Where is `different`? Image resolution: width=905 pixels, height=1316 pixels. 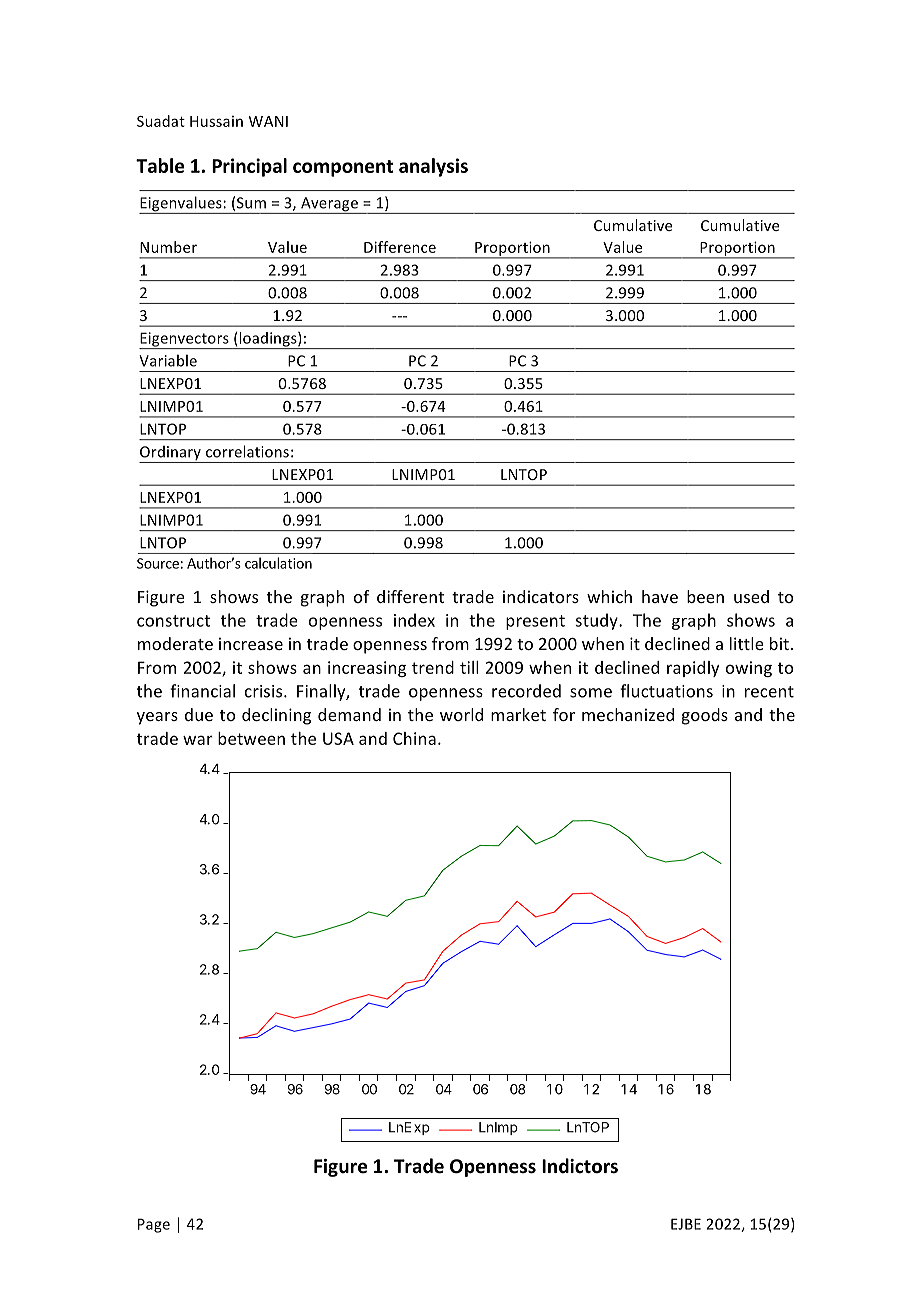
different is located at coordinates (410, 596).
